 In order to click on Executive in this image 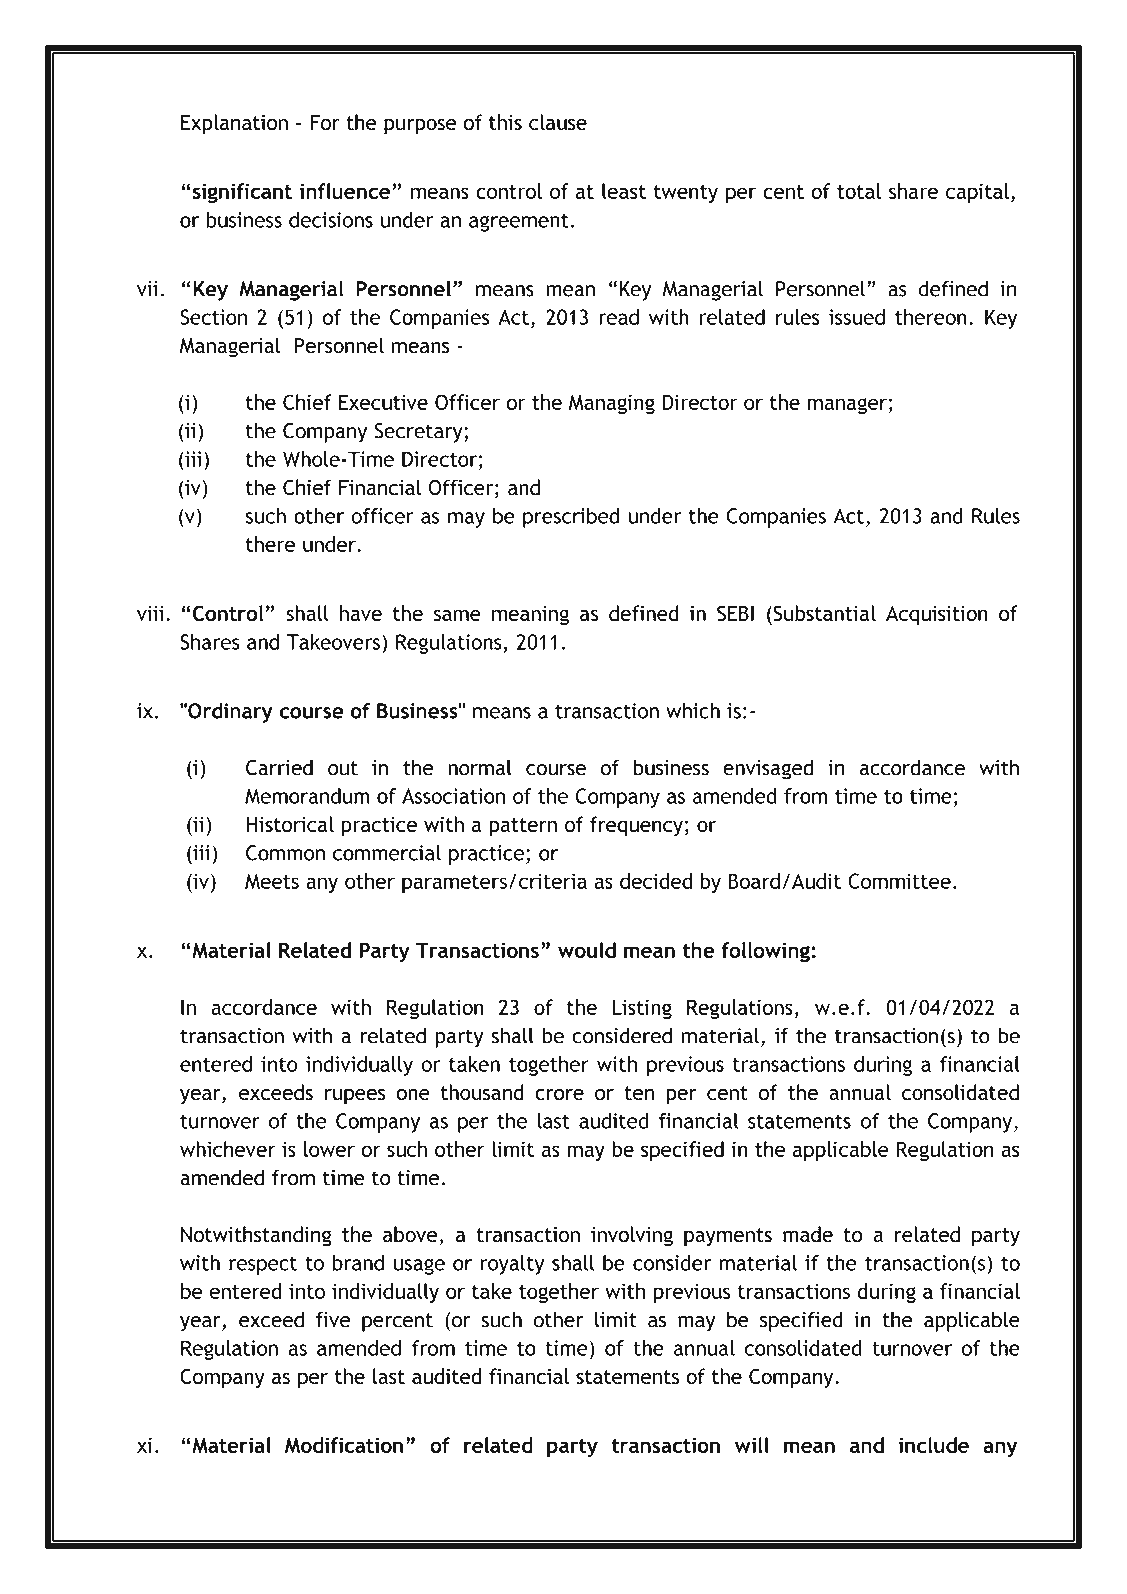, I will do `click(383, 402)`.
